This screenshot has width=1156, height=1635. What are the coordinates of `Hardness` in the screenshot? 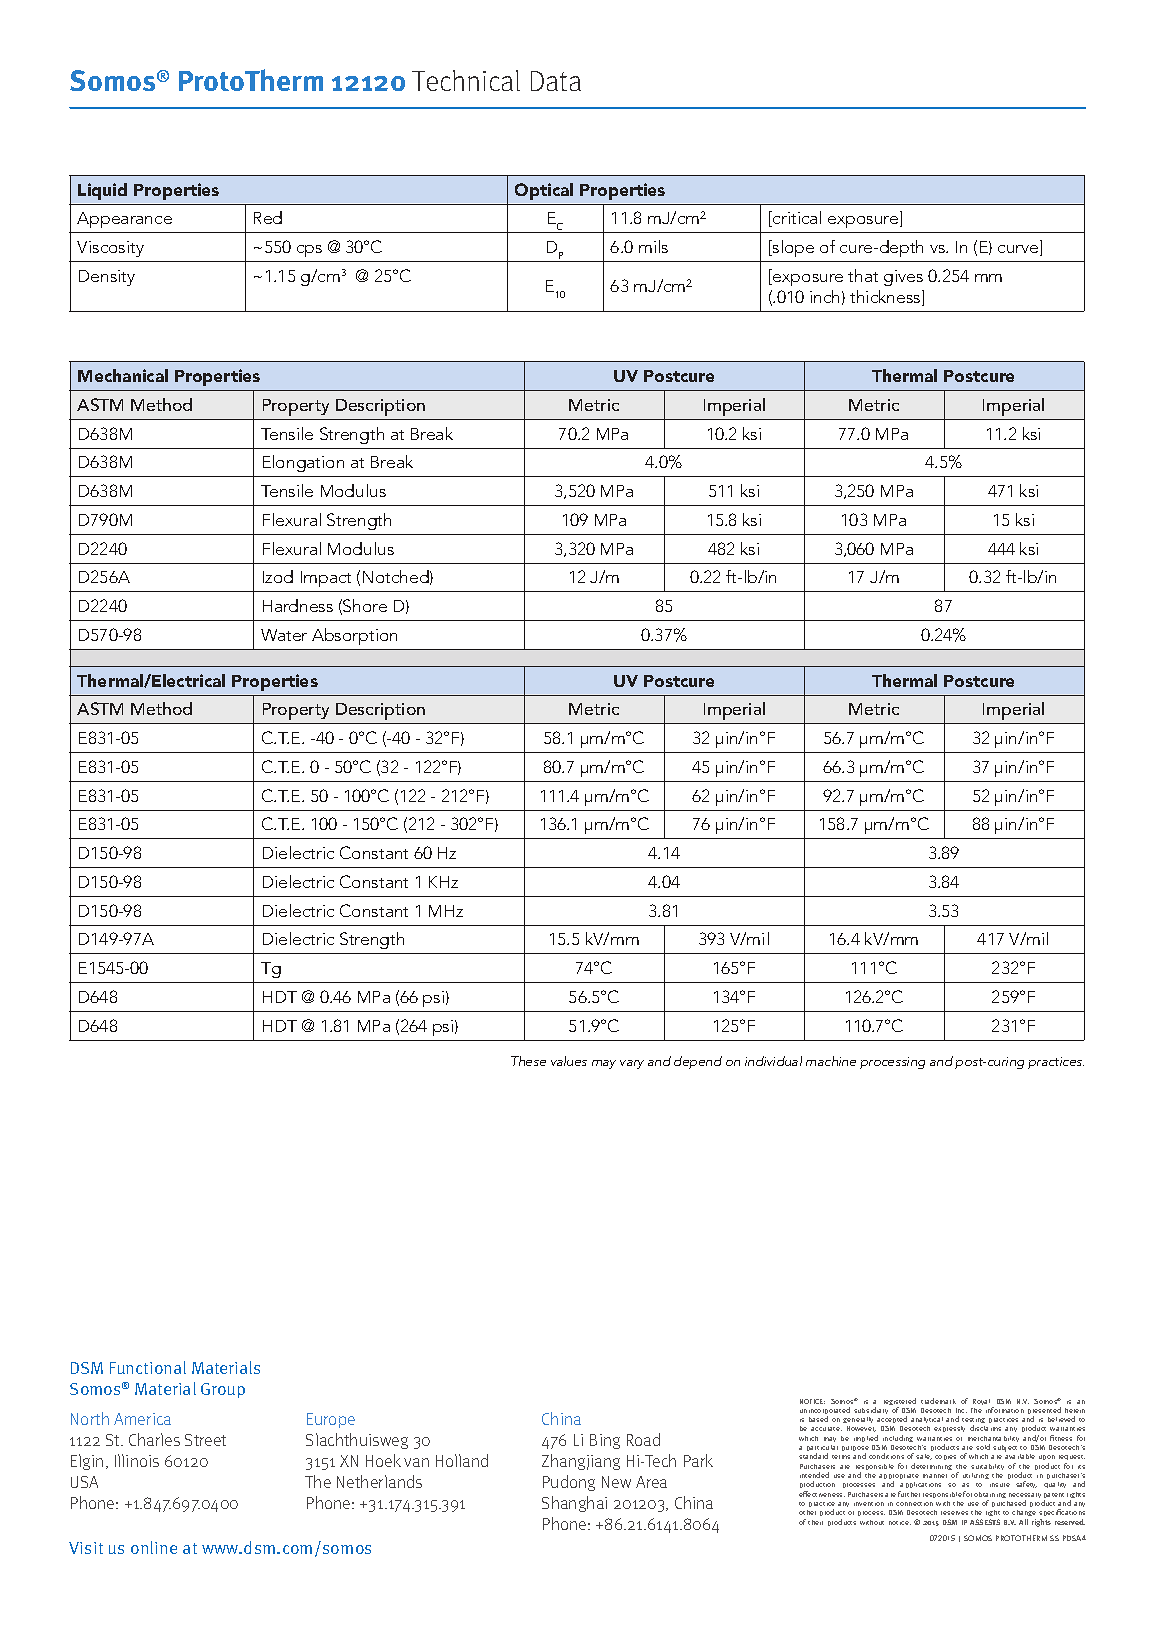 It's located at (298, 605).
